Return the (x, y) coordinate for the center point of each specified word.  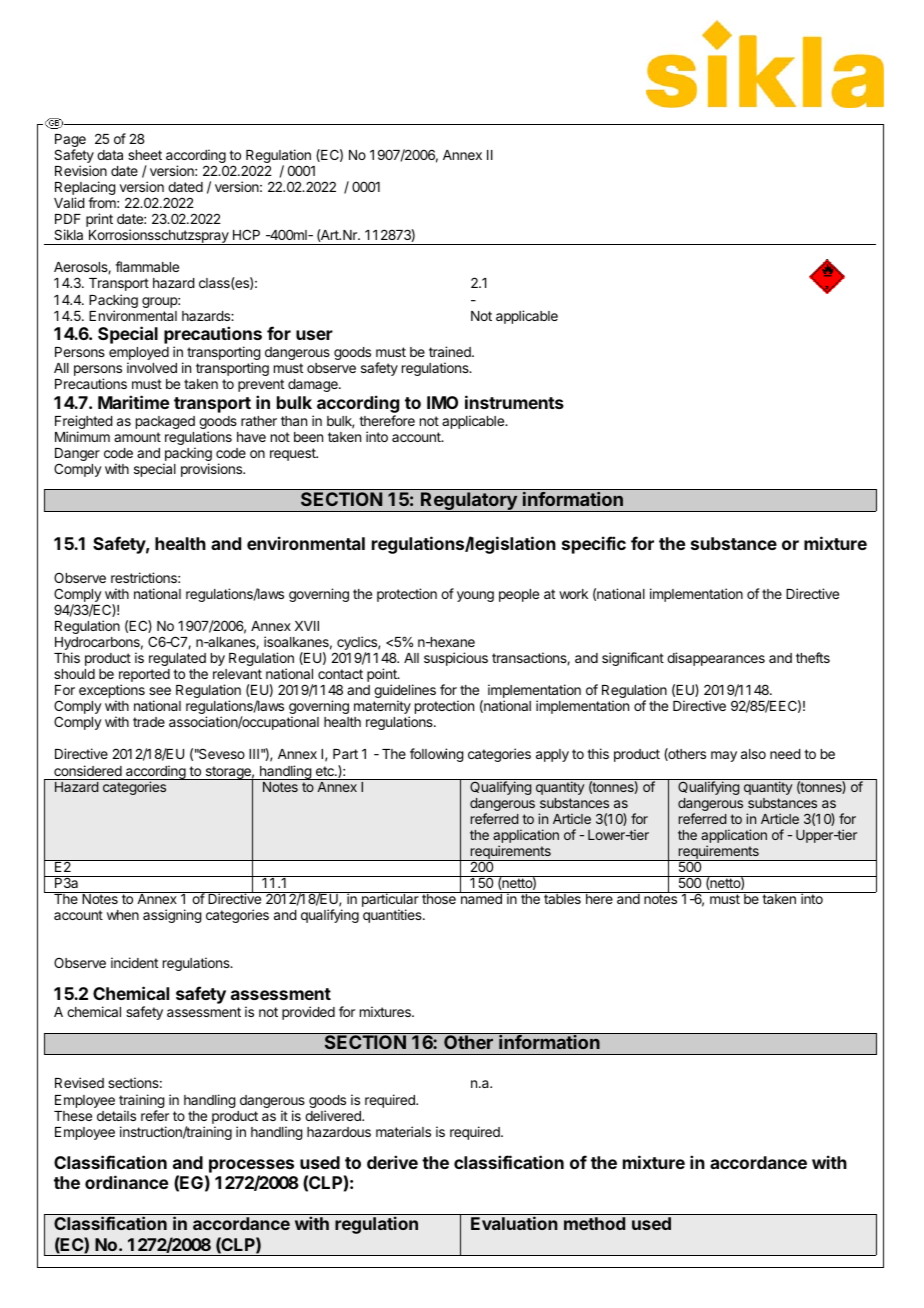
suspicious (456, 659)
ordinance (127, 1182)
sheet (145, 155)
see (160, 691)
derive (392, 1162)
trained (451, 351)
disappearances (716, 659)
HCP (246, 234)
